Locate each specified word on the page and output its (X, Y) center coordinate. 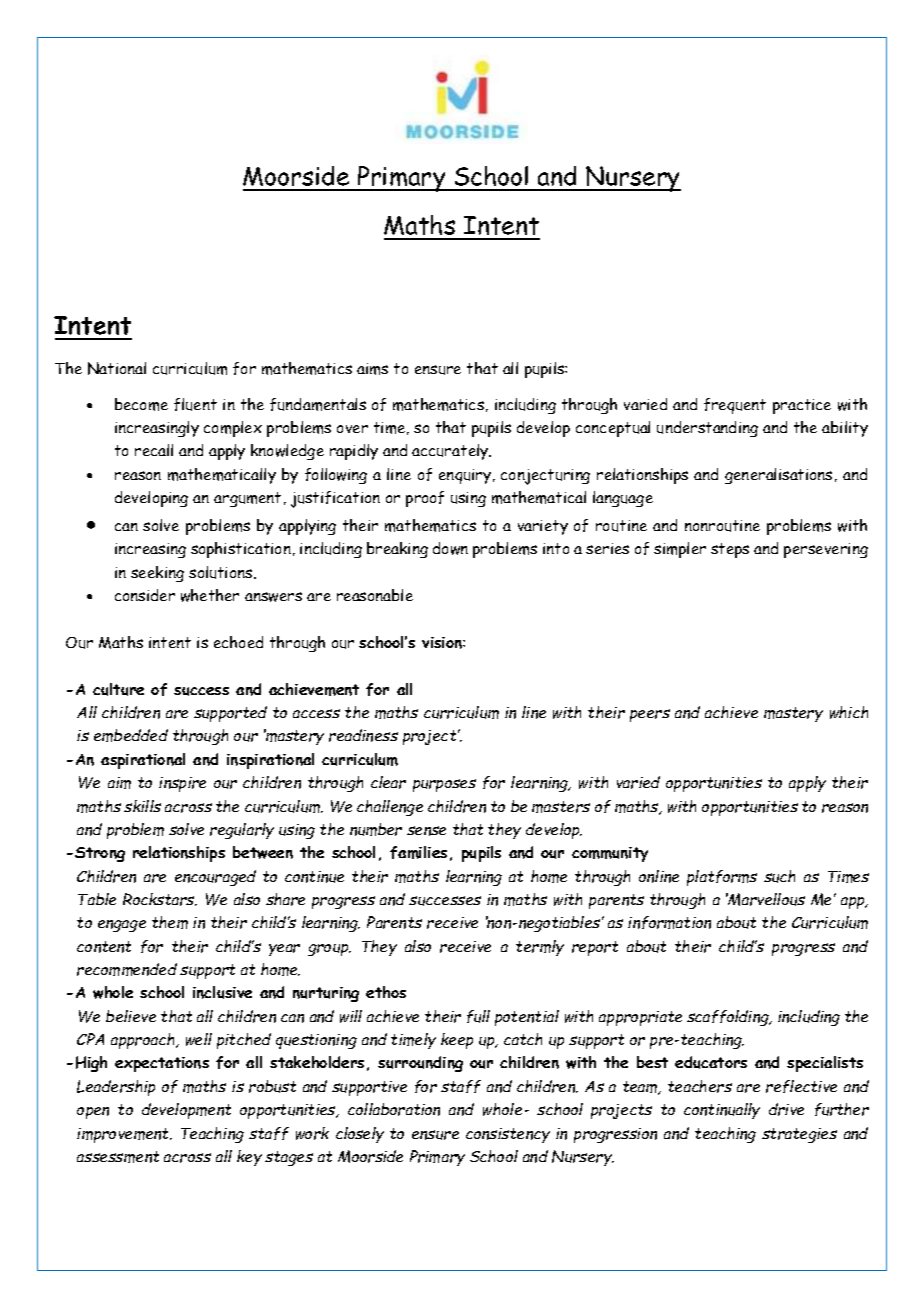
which (849, 712)
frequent (735, 406)
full (478, 1016)
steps (730, 550)
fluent (195, 404)
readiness (363, 735)
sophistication (241, 550)
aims (372, 369)
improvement (124, 1135)
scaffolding (729, 1018)
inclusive (222, 992)
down (450, 548)
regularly (242, 831)
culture (118, 689)
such (779, 876)
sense (426, 831)
